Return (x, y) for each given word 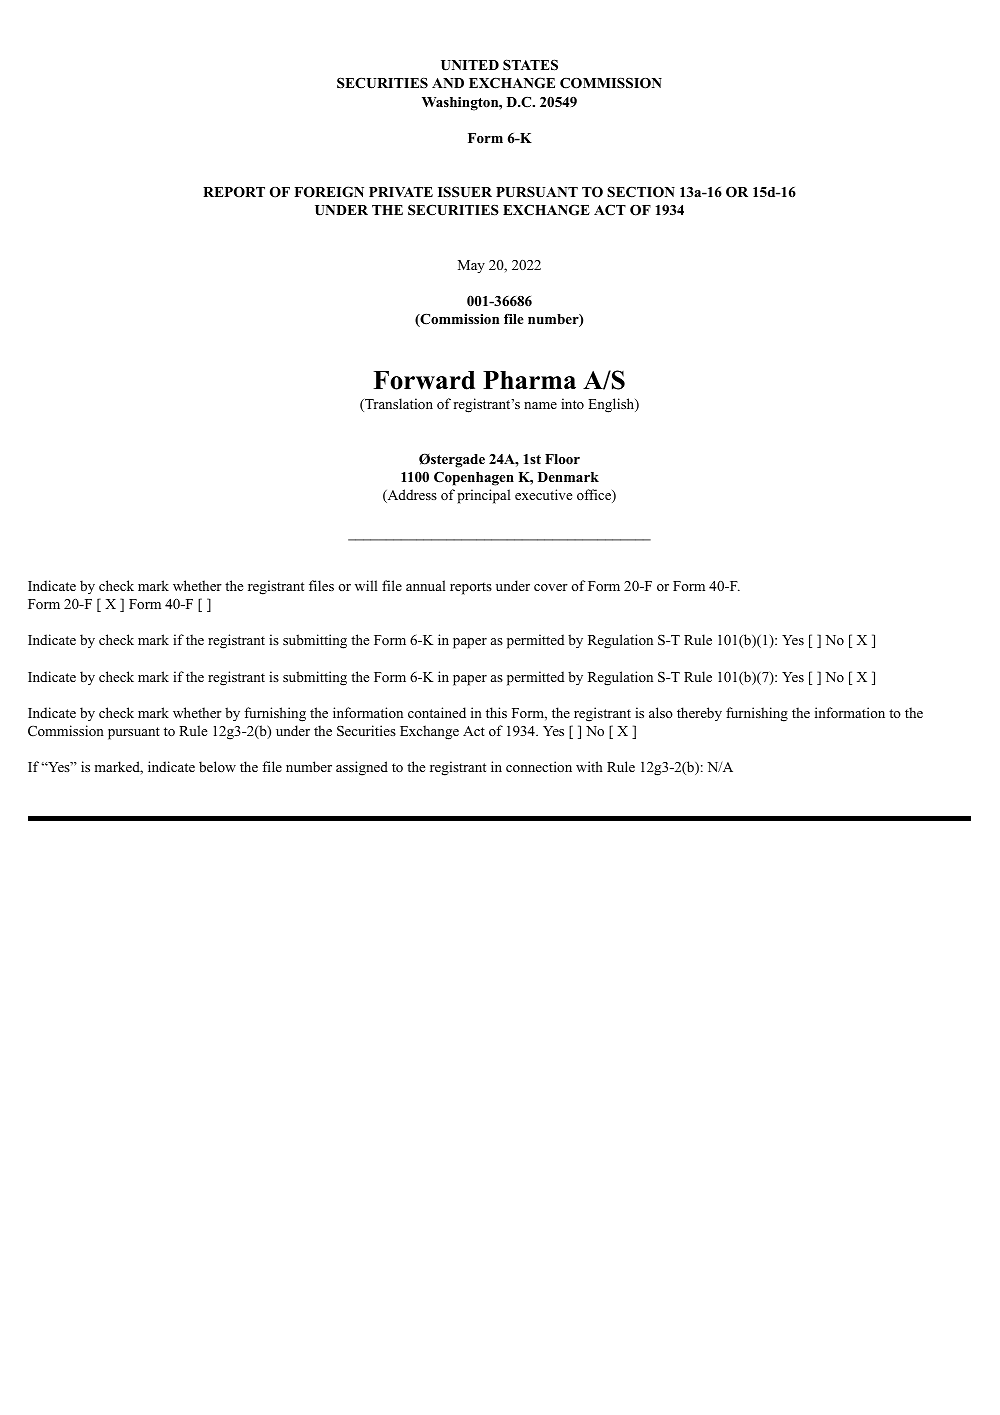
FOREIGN (329, 192)
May (471, 266)
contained (437, 712)
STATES (530, 65)
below (217, 766)
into (572, 403)
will (366, 585)
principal (484, 496)
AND (448, 83)
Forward (424, 380)
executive (543, 494)
